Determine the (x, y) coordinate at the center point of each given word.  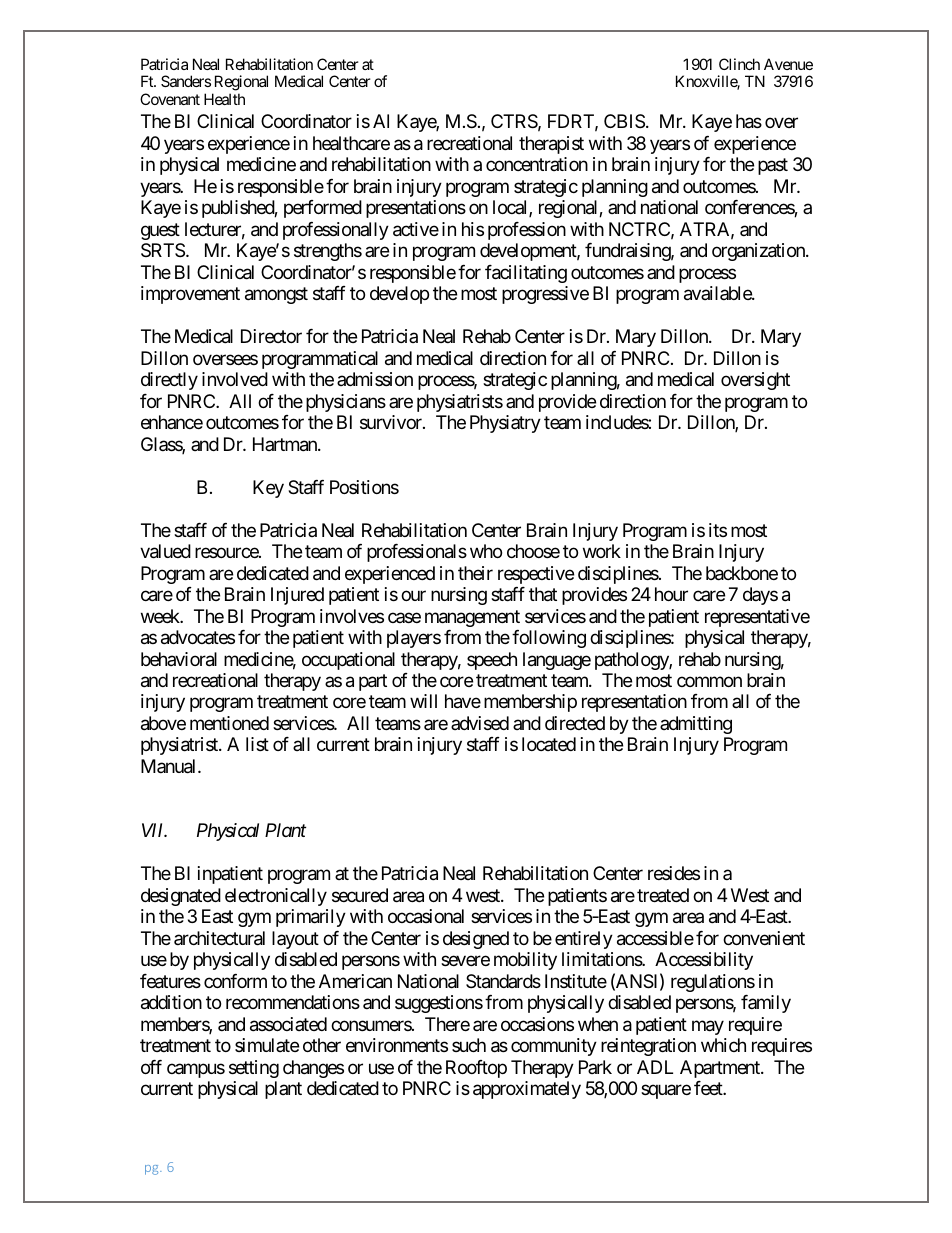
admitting (696, 725)
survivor (392, 422)
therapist (551, 145)
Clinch (739, 64)
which (723, 1045)
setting (254, 1069)
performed (323, 209)
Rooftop (476, 1069)
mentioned (229, 723)
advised (480, 723)
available (718, 293)
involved (235, 379)
